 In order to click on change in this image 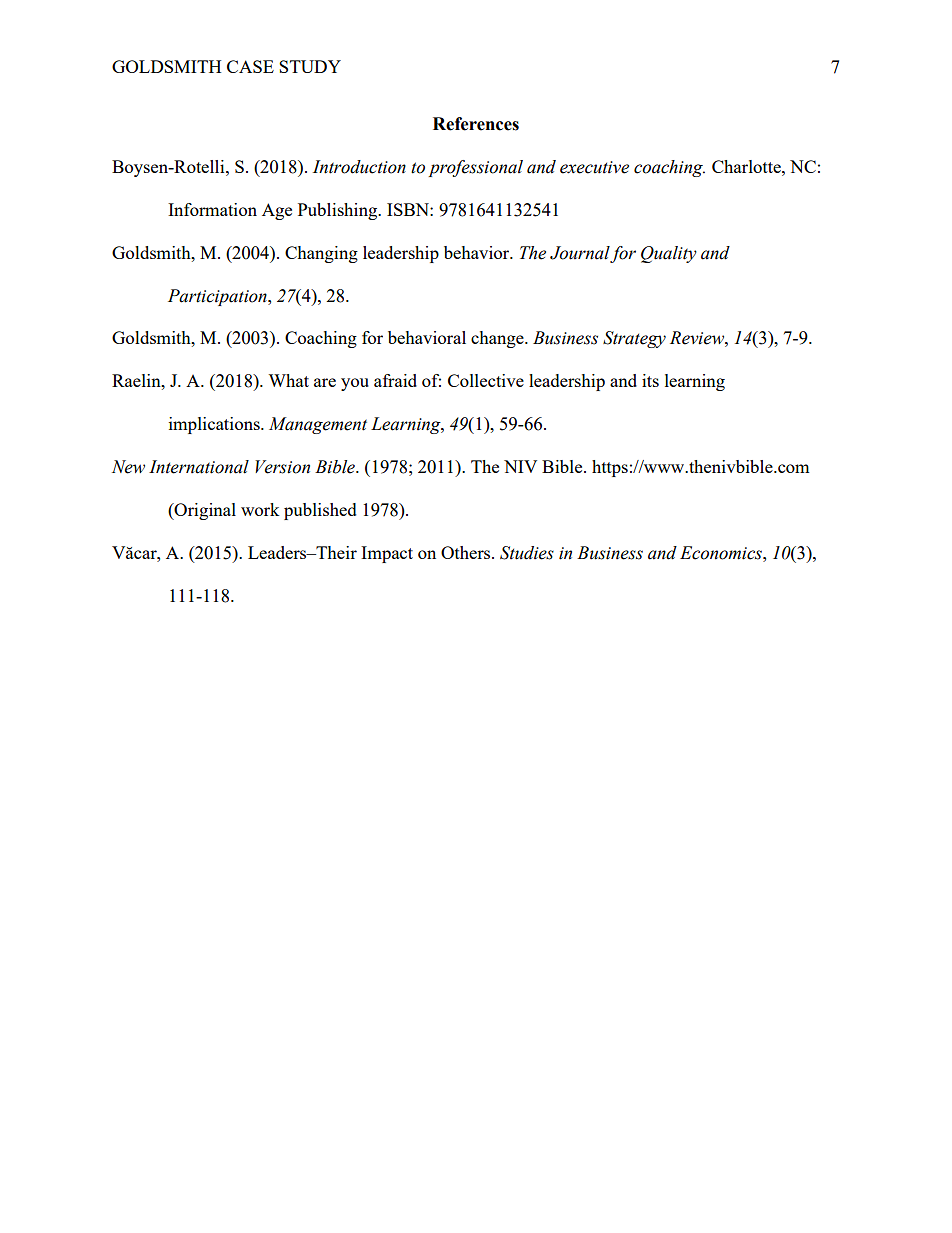, I will do `click(498, 339)`.
